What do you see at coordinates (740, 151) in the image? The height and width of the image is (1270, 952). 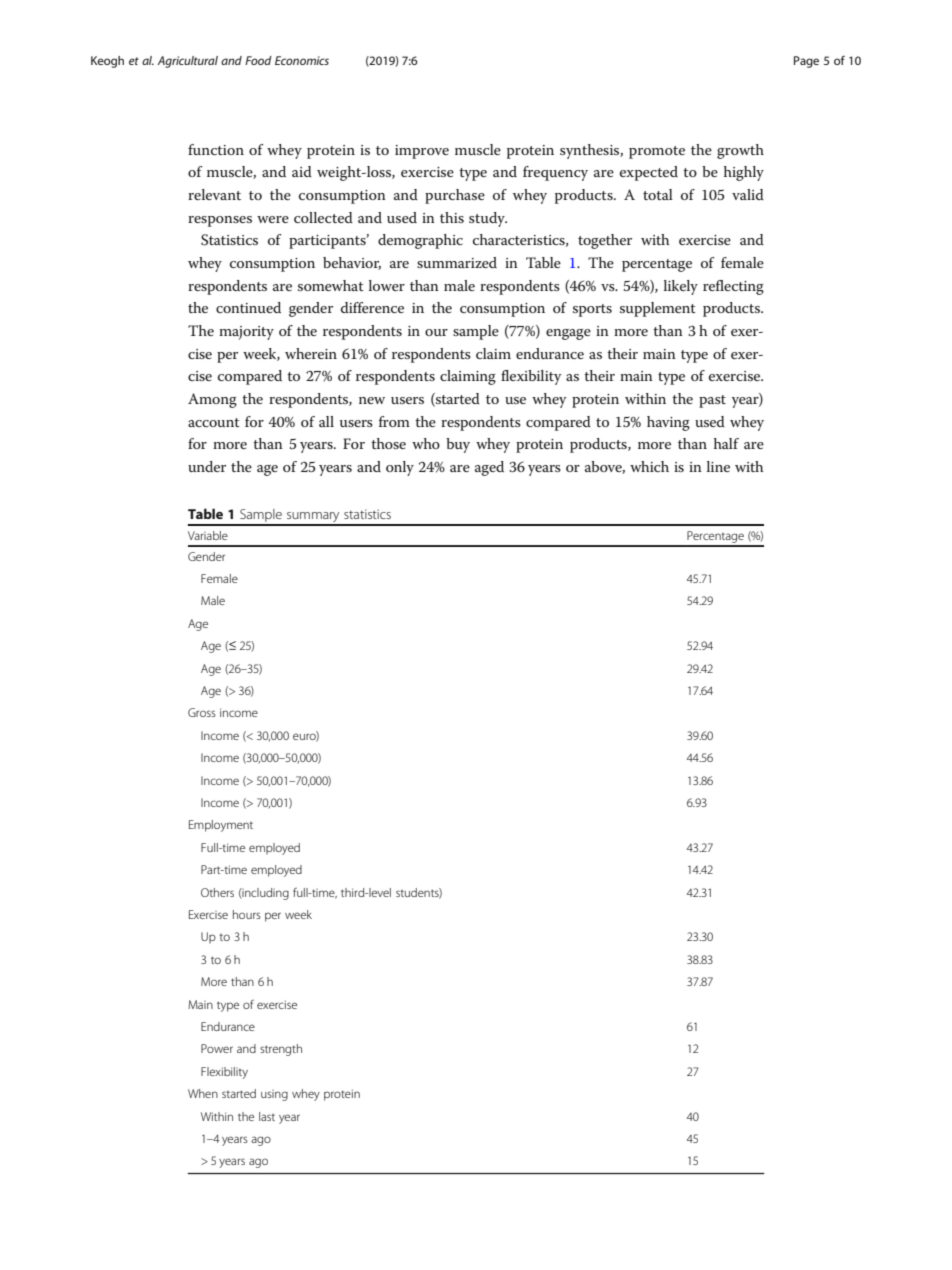 I see `growth` at bounding box center [740, 151].
